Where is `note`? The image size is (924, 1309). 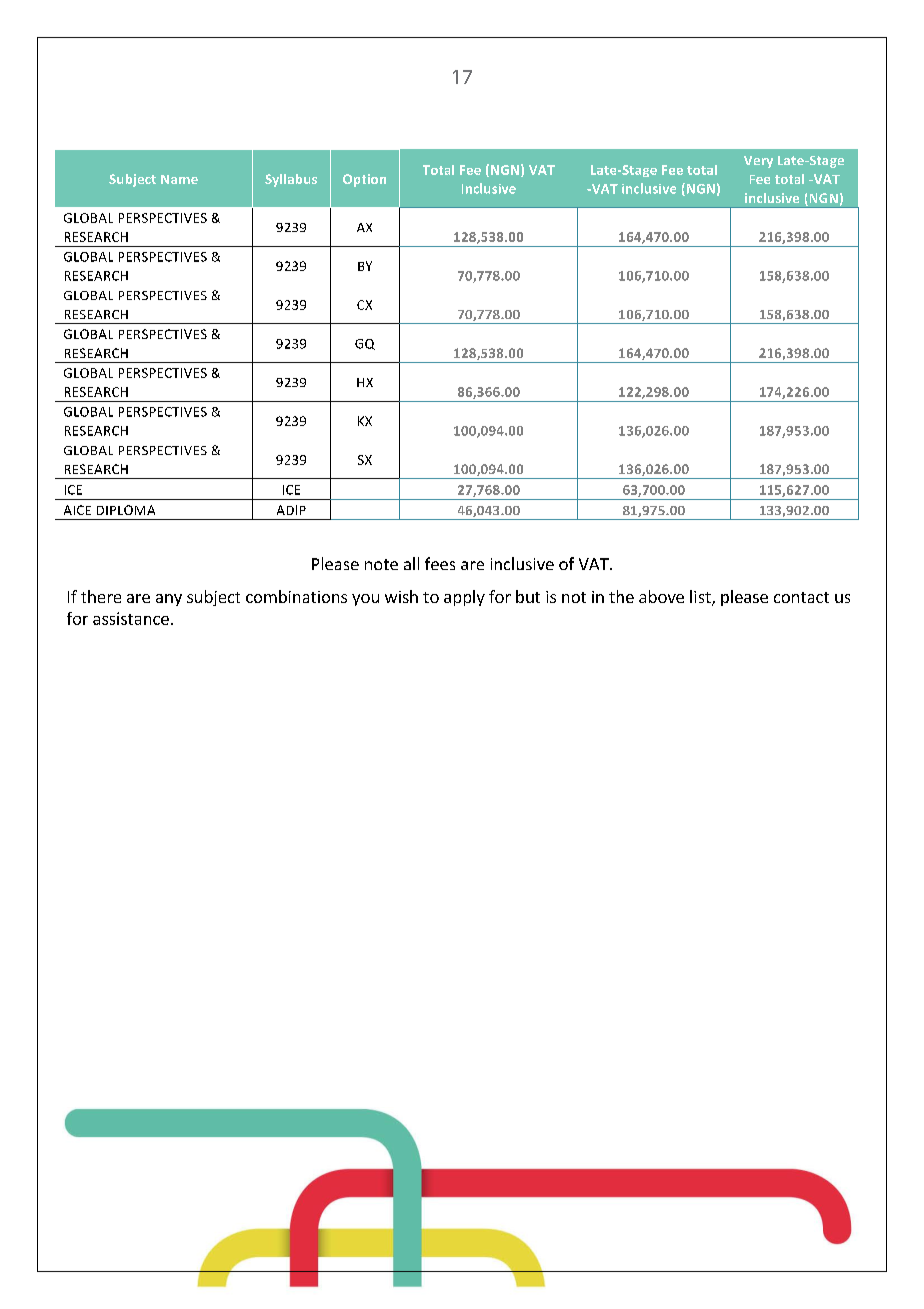 note is located at coordinates (381, 564).
